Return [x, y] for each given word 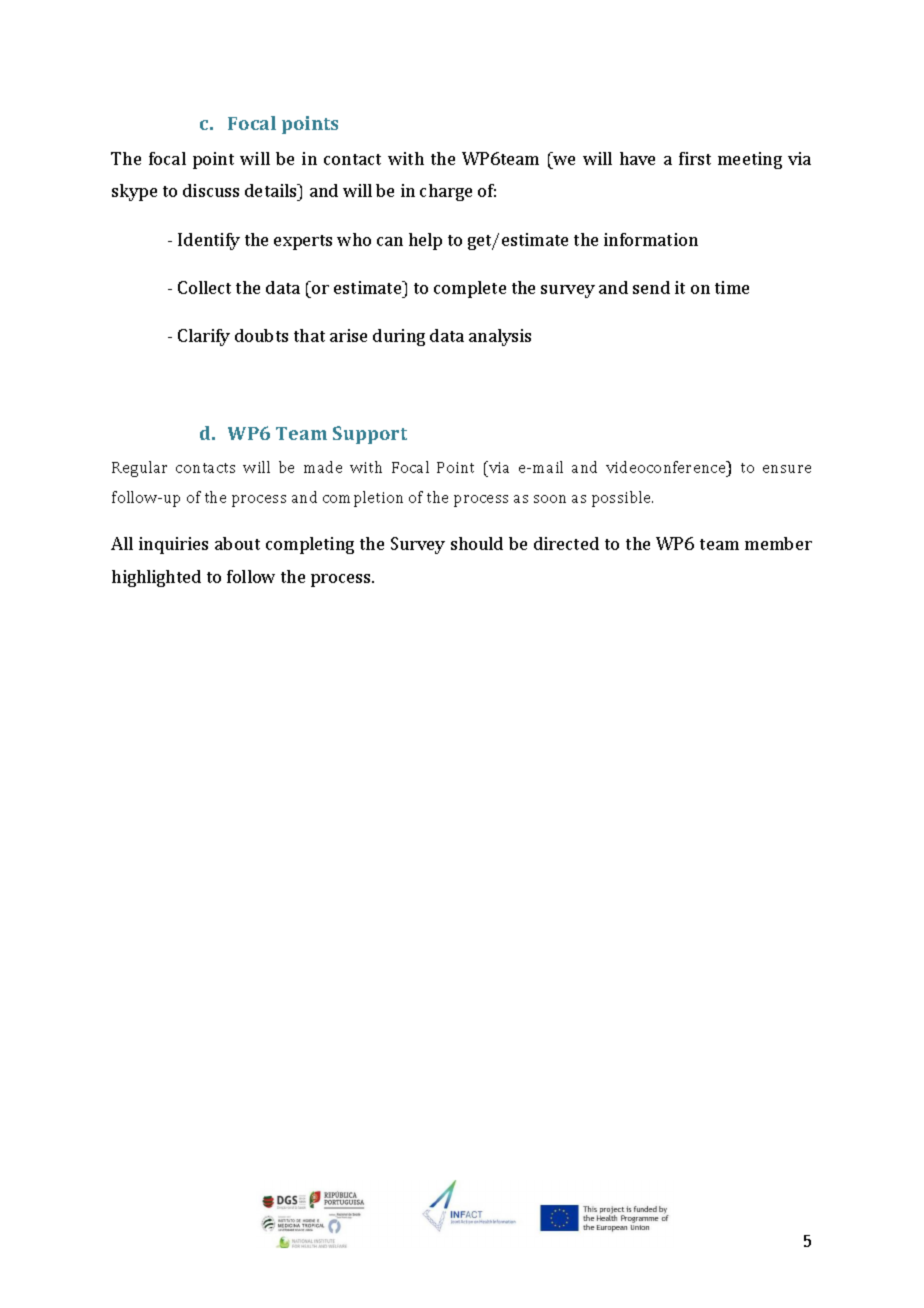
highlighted [156, 578]
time [732, 287]
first [695, 158]
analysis [500, 337]
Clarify [204, 337]
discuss [211, 190]
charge [446, 192]
